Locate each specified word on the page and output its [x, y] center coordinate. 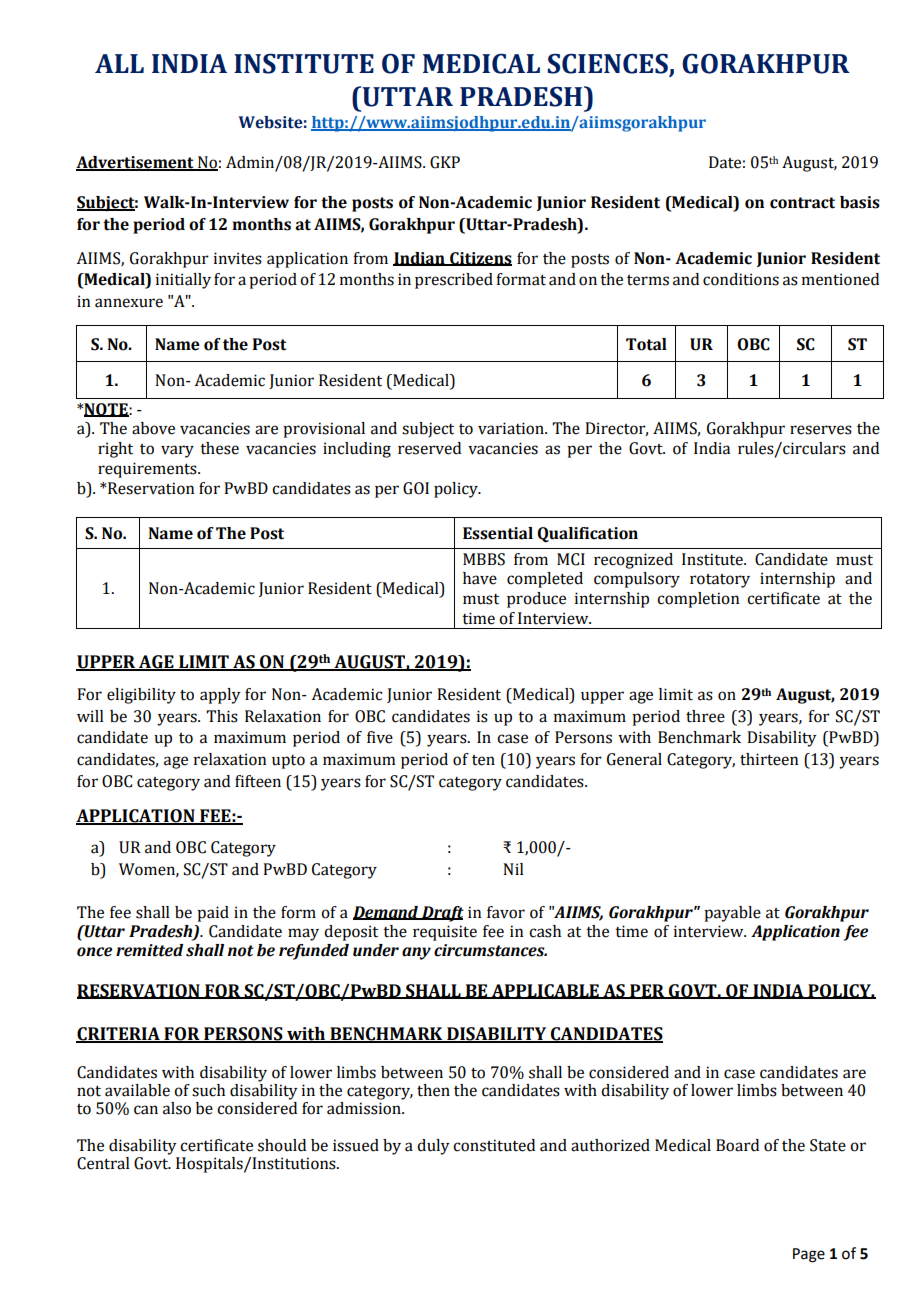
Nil [513, 869]
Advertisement [136, 163]
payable [732, 914]
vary [177, 451]
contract [802, 203]
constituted [494, 1145]
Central [103, 1163]
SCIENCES [608, 64]
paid [213, 914]
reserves [821, 430]
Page [809, 1255]
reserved [429, 448]
